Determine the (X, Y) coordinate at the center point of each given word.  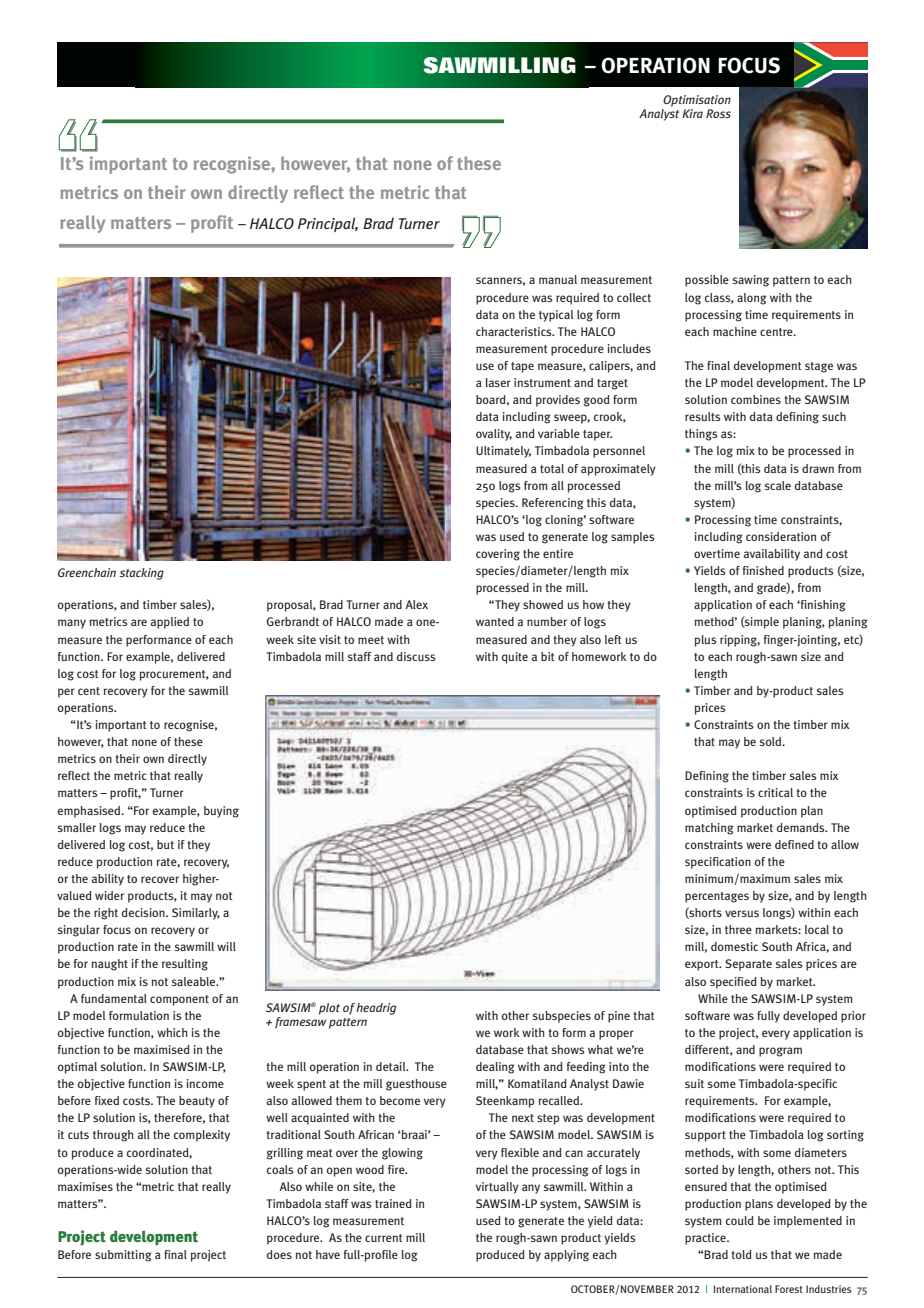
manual (558, 279)
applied (170, 623)
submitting (123, 1256)
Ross (718, 113)
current (384, 1238)
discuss (416, 656)
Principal (328, 224)
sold (772, 741)
